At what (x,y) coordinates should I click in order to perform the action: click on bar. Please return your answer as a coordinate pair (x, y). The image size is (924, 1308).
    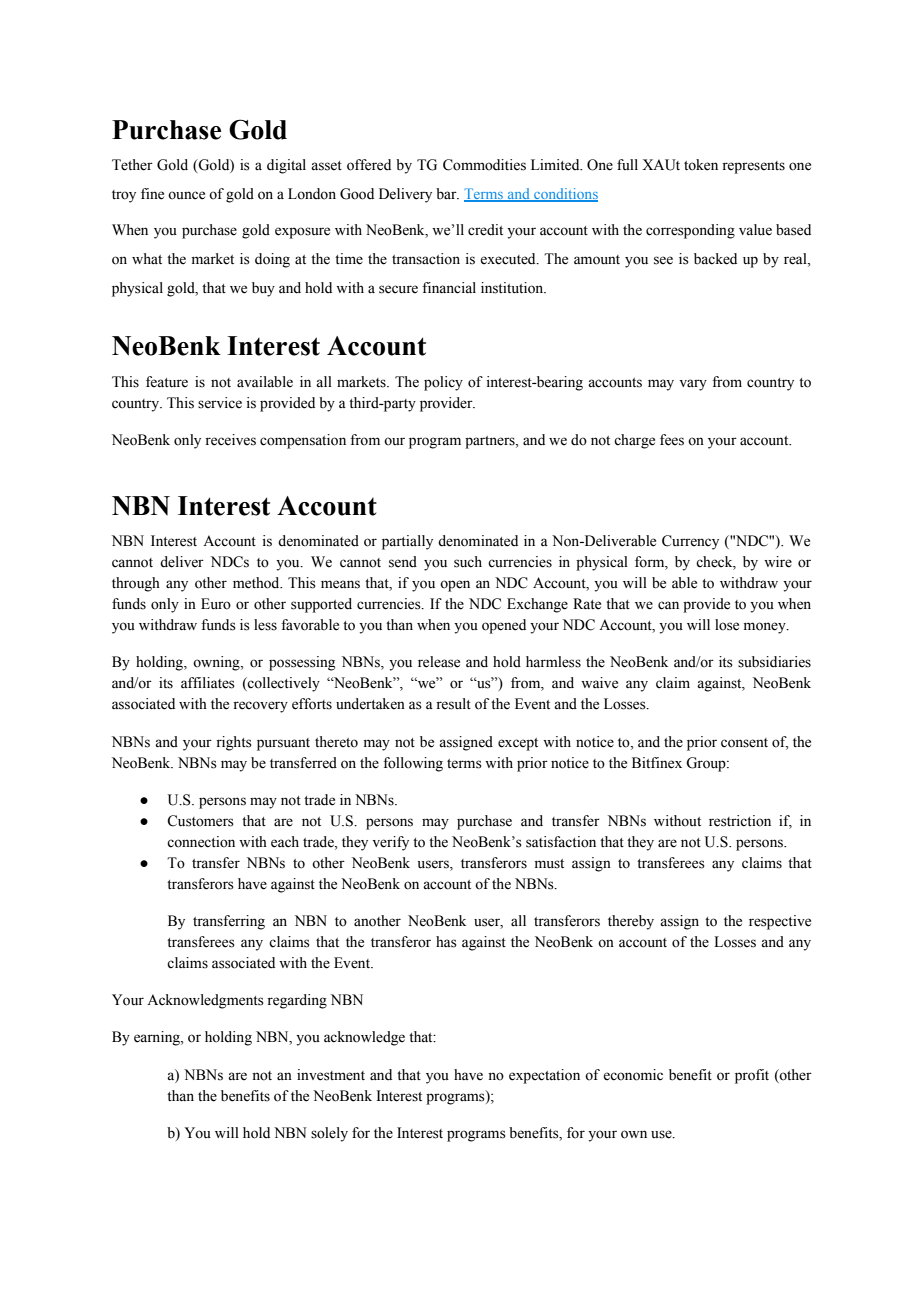
    Looking at the image, I should click on (447, 193).
